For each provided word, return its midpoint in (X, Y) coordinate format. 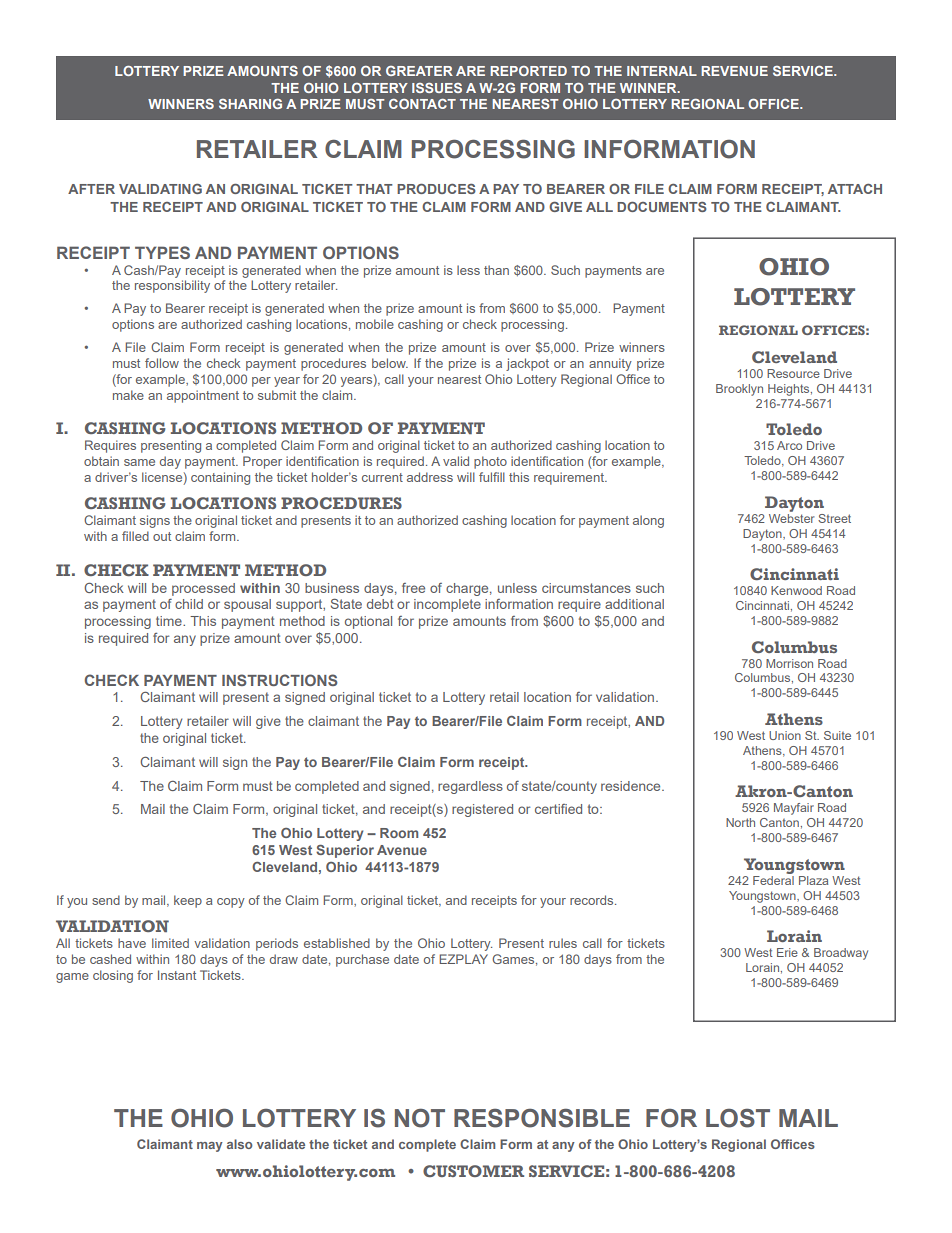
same (139, 462)
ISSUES (437, 88)
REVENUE (734, 71)
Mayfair (794, 809)
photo (490, 462)
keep (188, 901)
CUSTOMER (473, 1171)
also (240, 1144)
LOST (738, 1118)
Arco (789, 445)
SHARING (250, 104)
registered (482, 810)
